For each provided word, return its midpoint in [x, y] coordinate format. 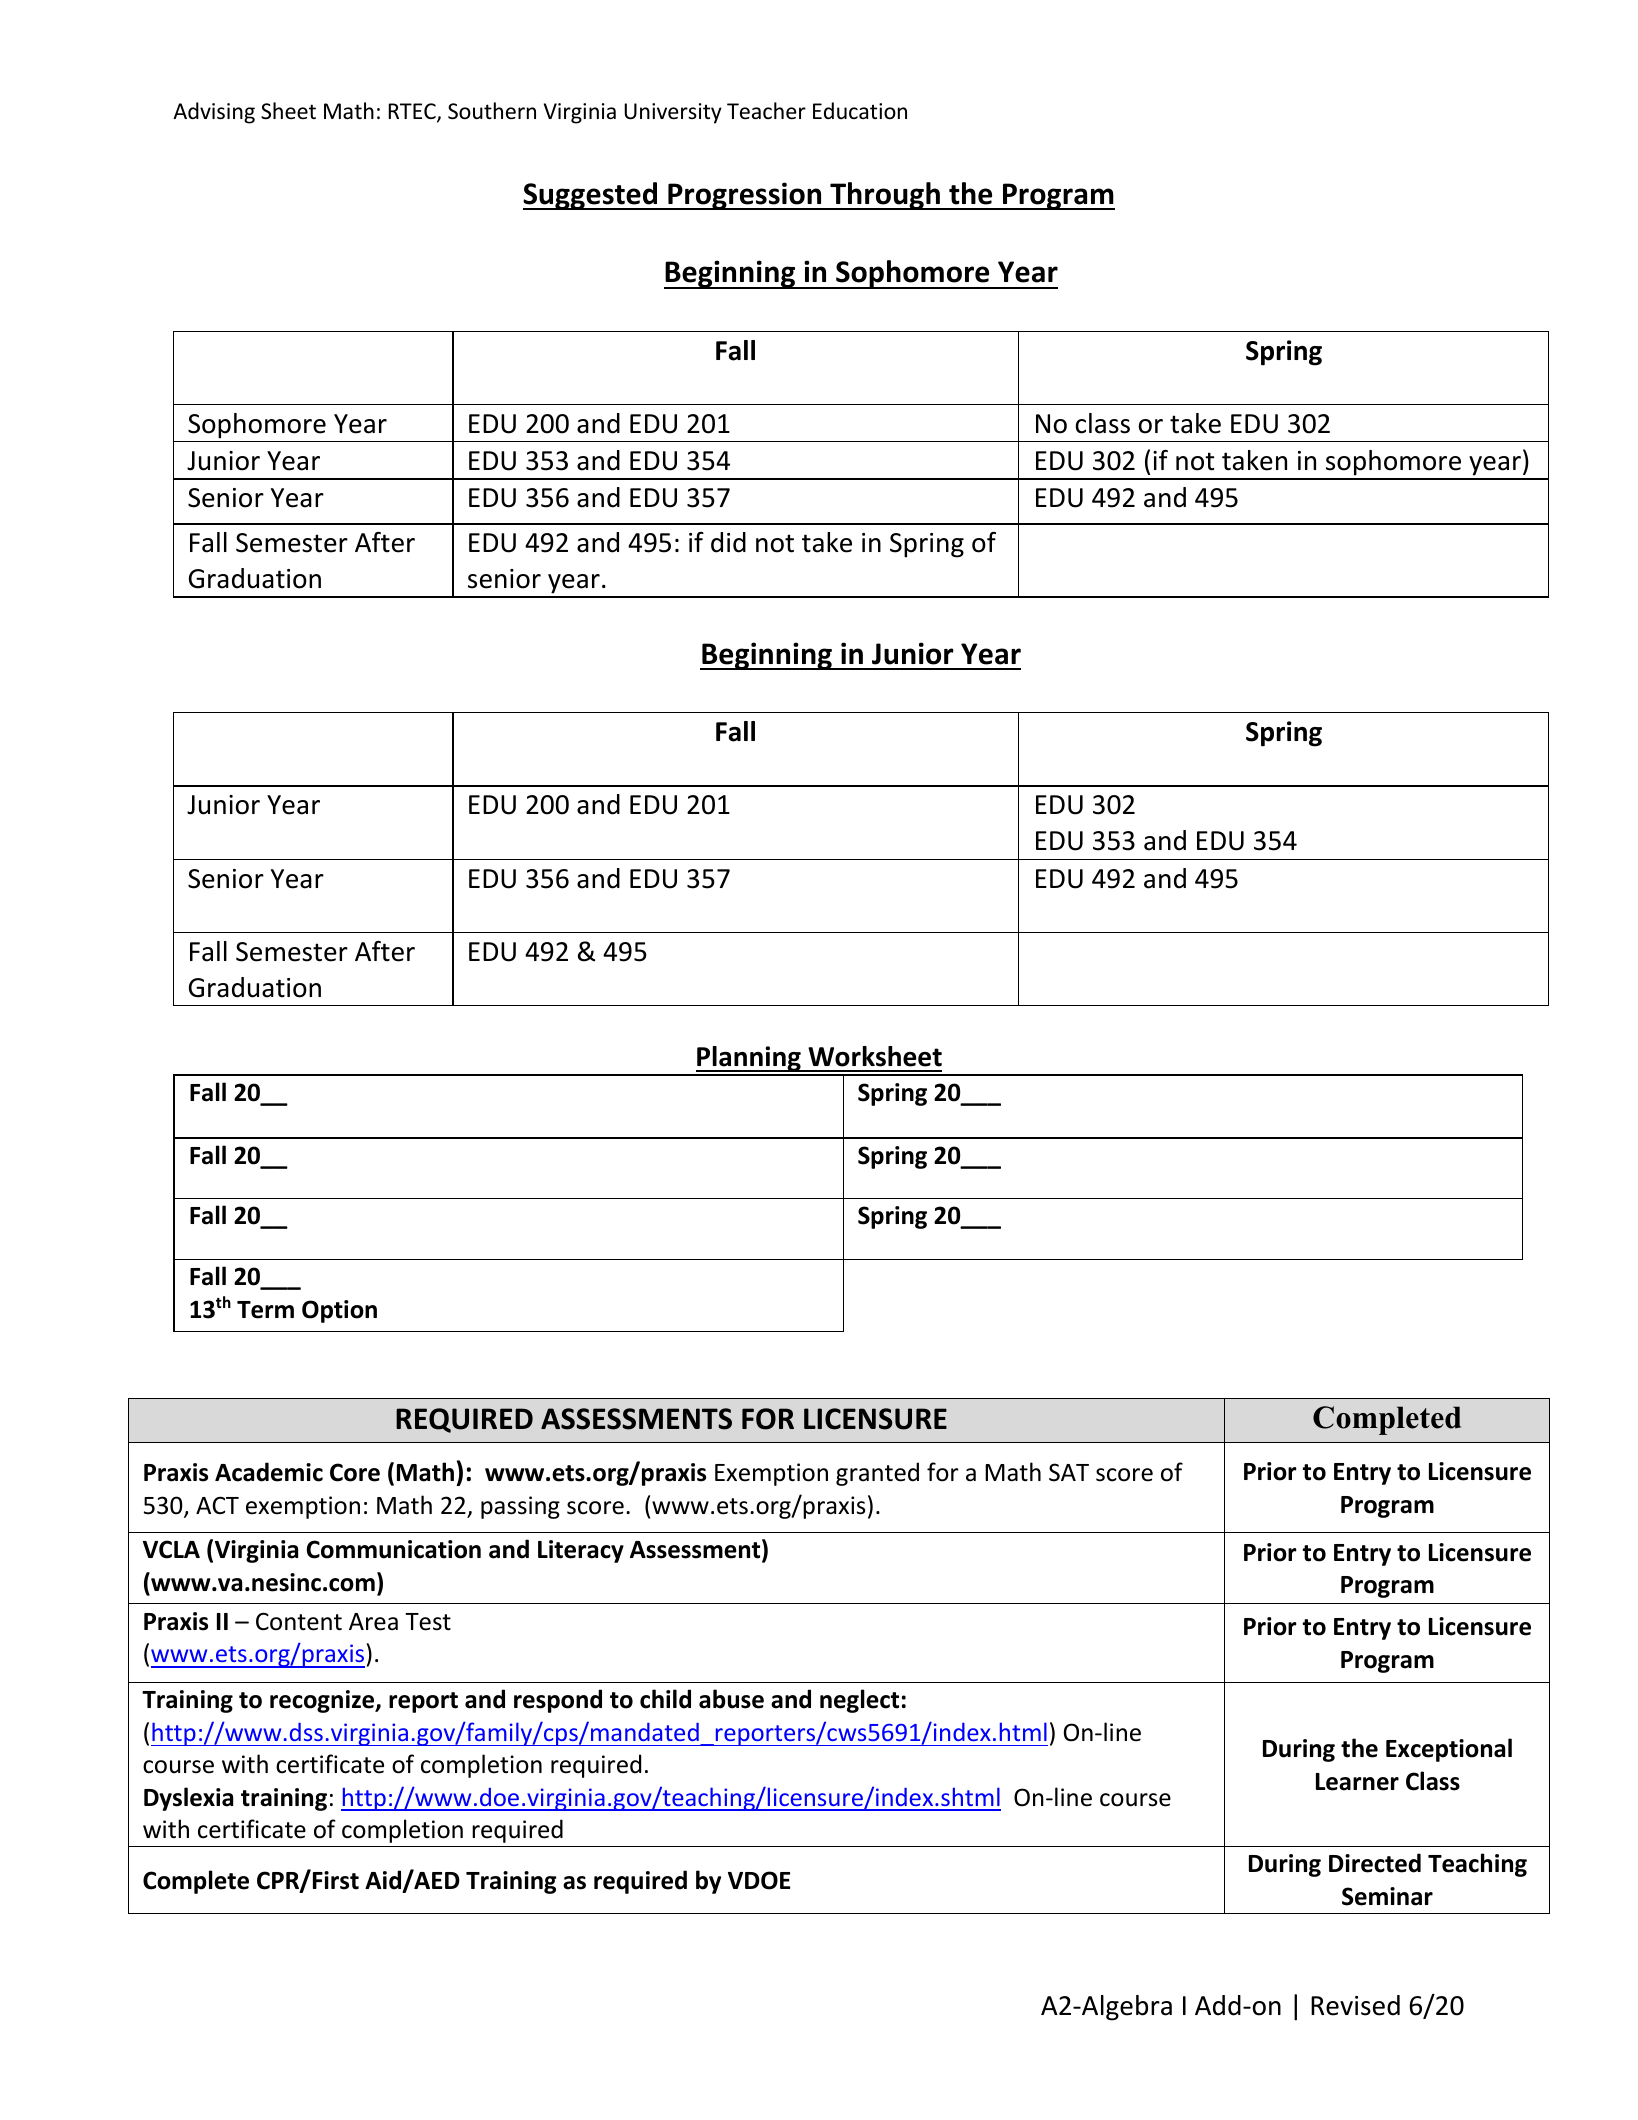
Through [885, 196]
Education [860, 111]
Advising [214, 113]
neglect [859, 1701]
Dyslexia [188, 1799]
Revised [1355, 2005]
